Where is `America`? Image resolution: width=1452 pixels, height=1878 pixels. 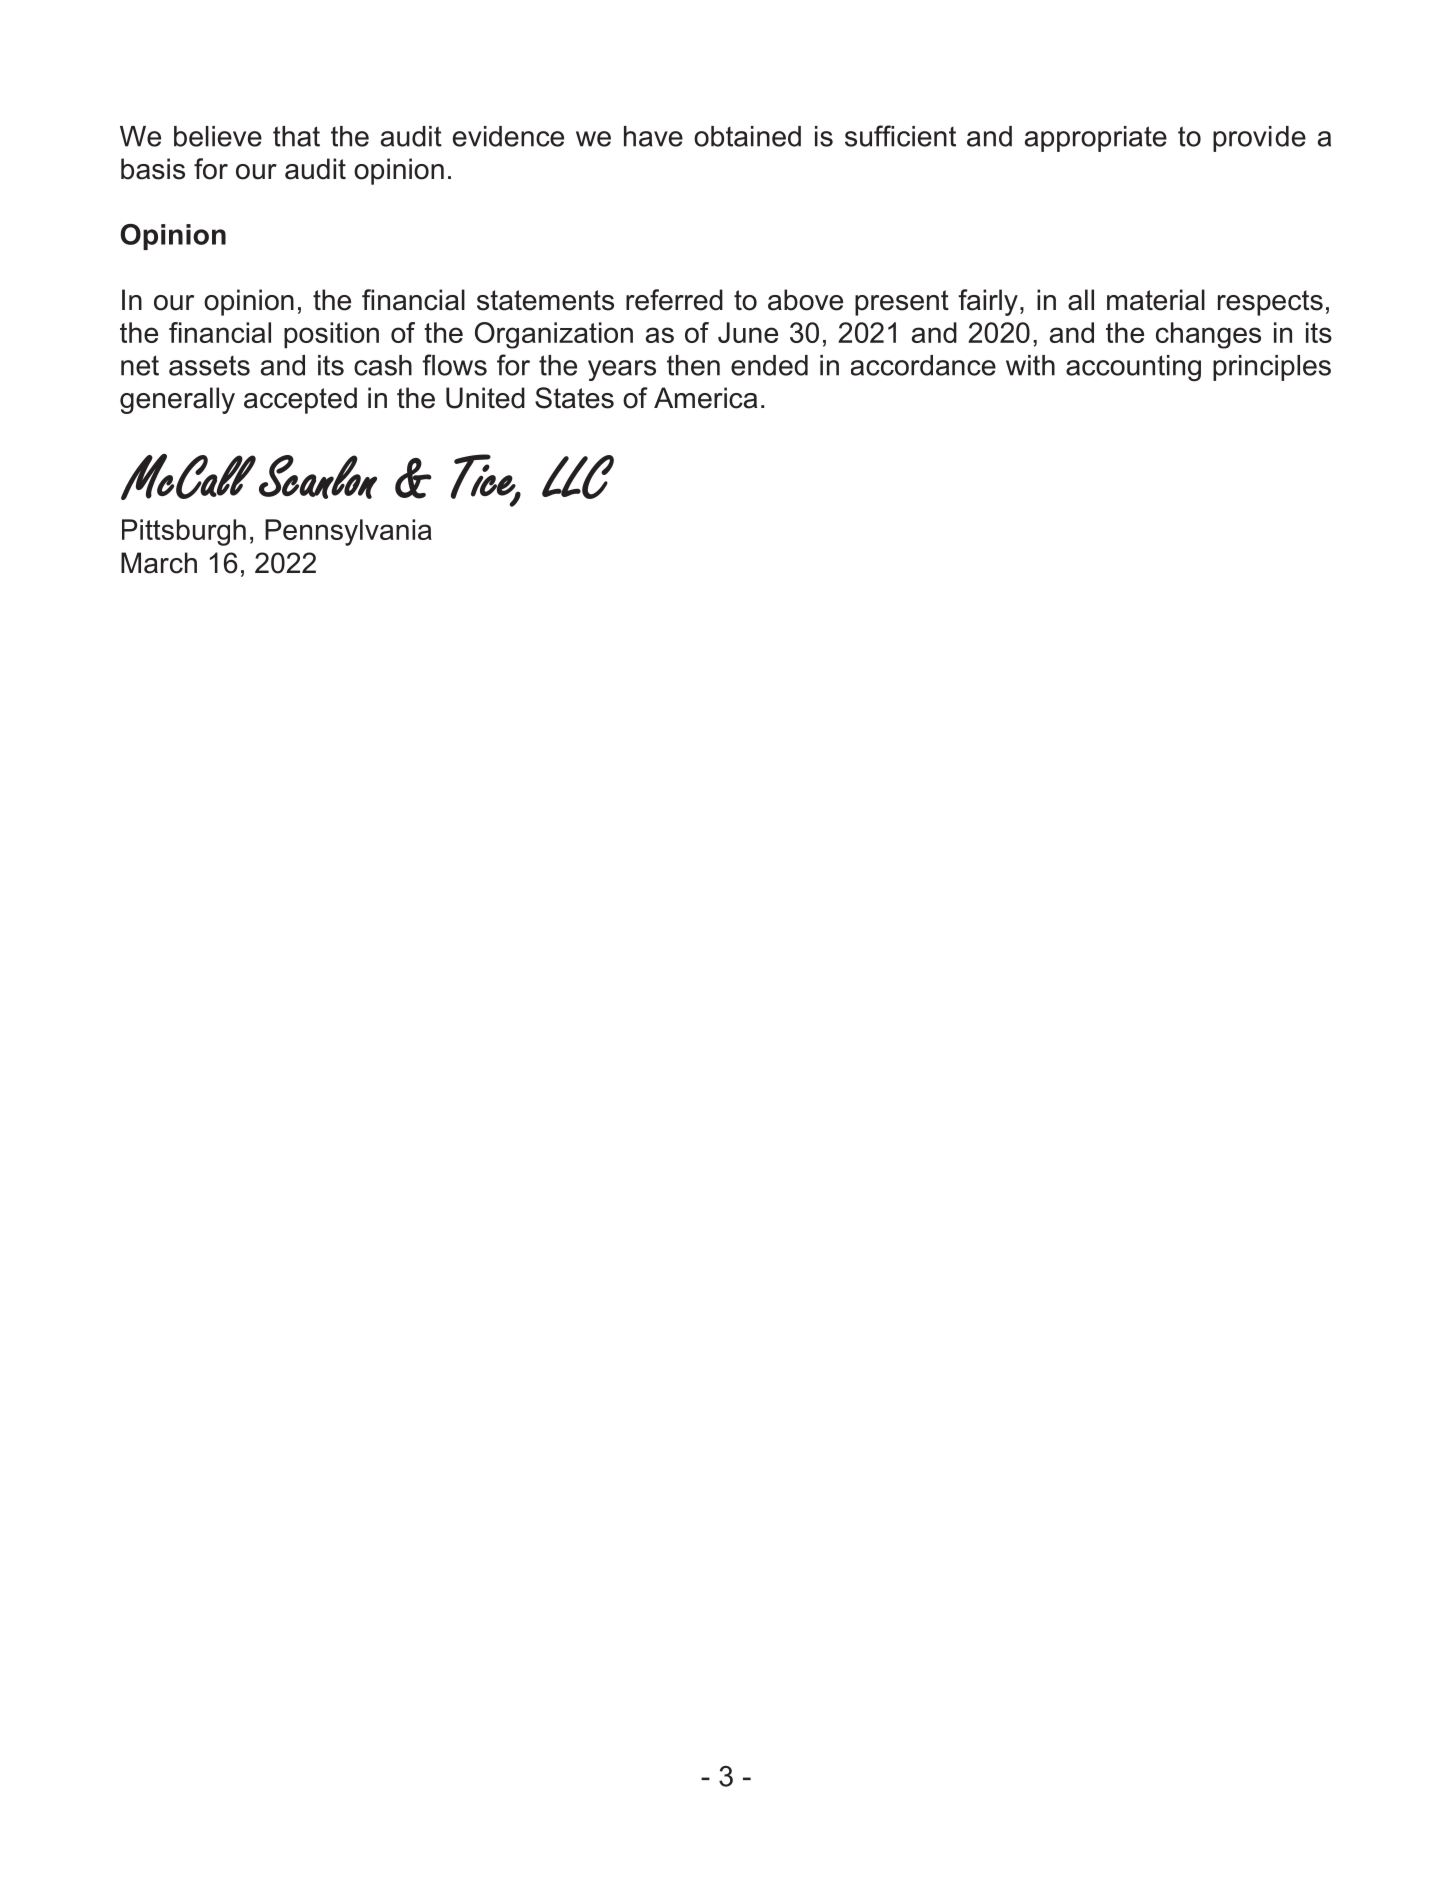 America is located at coordinates (705, 398).
